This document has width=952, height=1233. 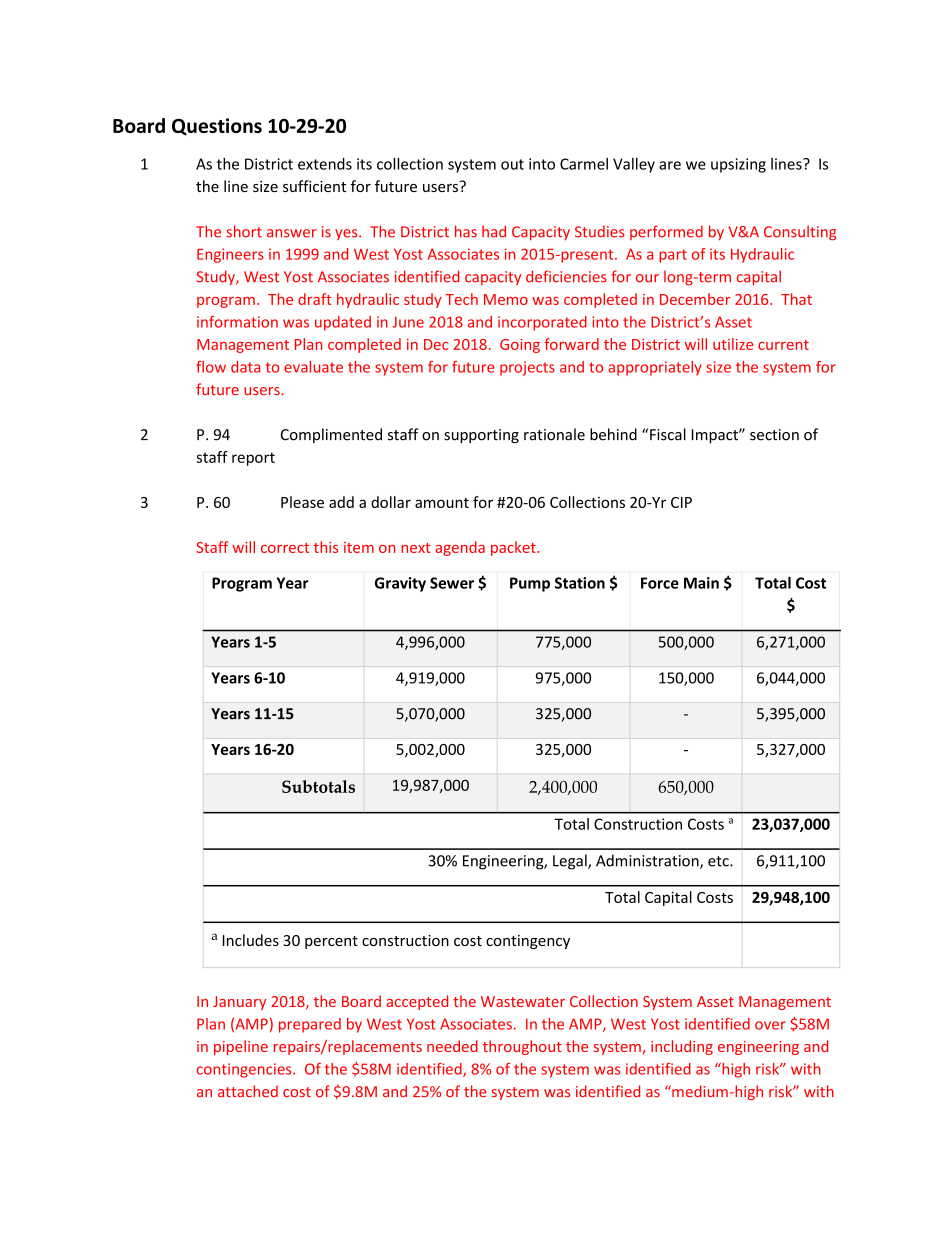 What do you see at coordinates (719, 861) in the document?
I see `etc` at bounding box center [719, 861].
